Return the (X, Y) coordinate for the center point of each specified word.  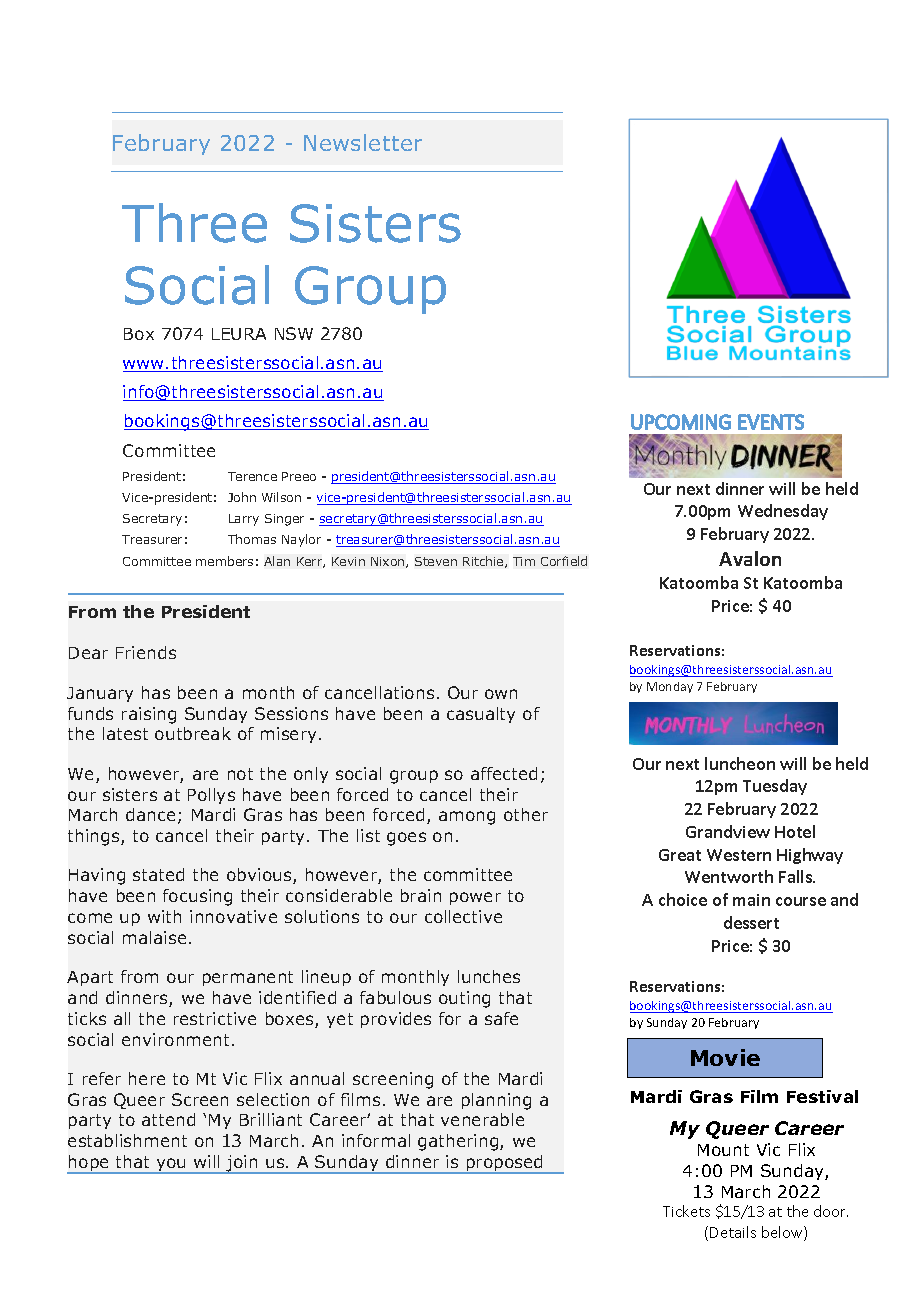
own (501, 694)
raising (149, 715)
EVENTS (771, 422)
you (171, 1166)
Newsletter (363, 142)
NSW (294, 333)
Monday (670, 687)
